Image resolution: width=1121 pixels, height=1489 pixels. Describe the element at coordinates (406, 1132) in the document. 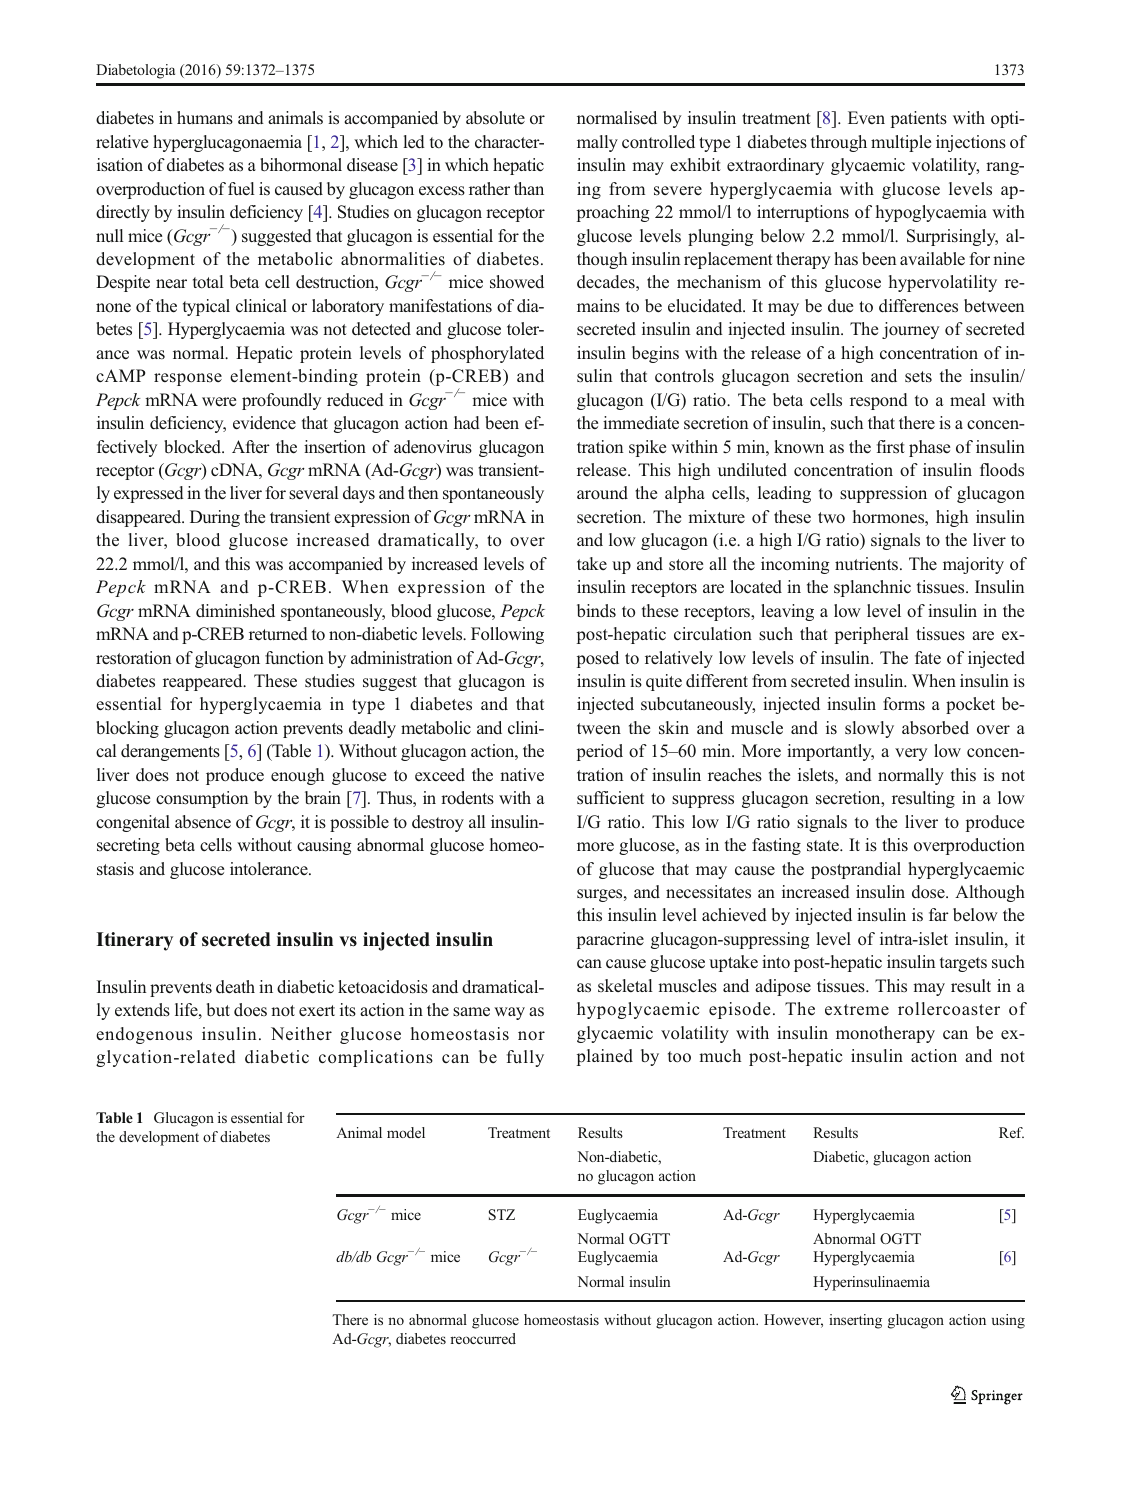

I see `model` at that location.
